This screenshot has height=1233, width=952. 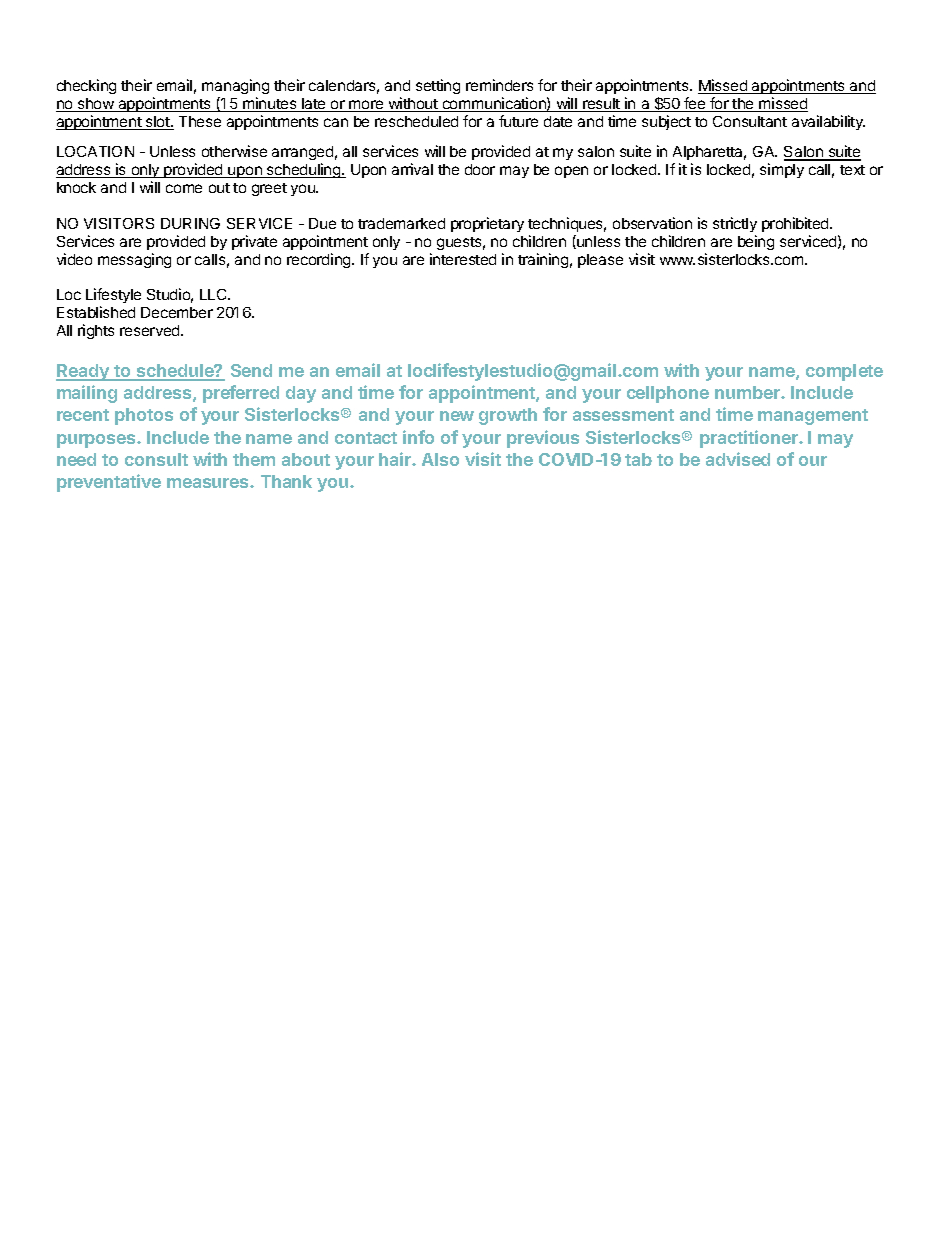 What do you see at coordinates (463, 259) in the screenshot?
I see `interested` at bounding box center [463, 259].
